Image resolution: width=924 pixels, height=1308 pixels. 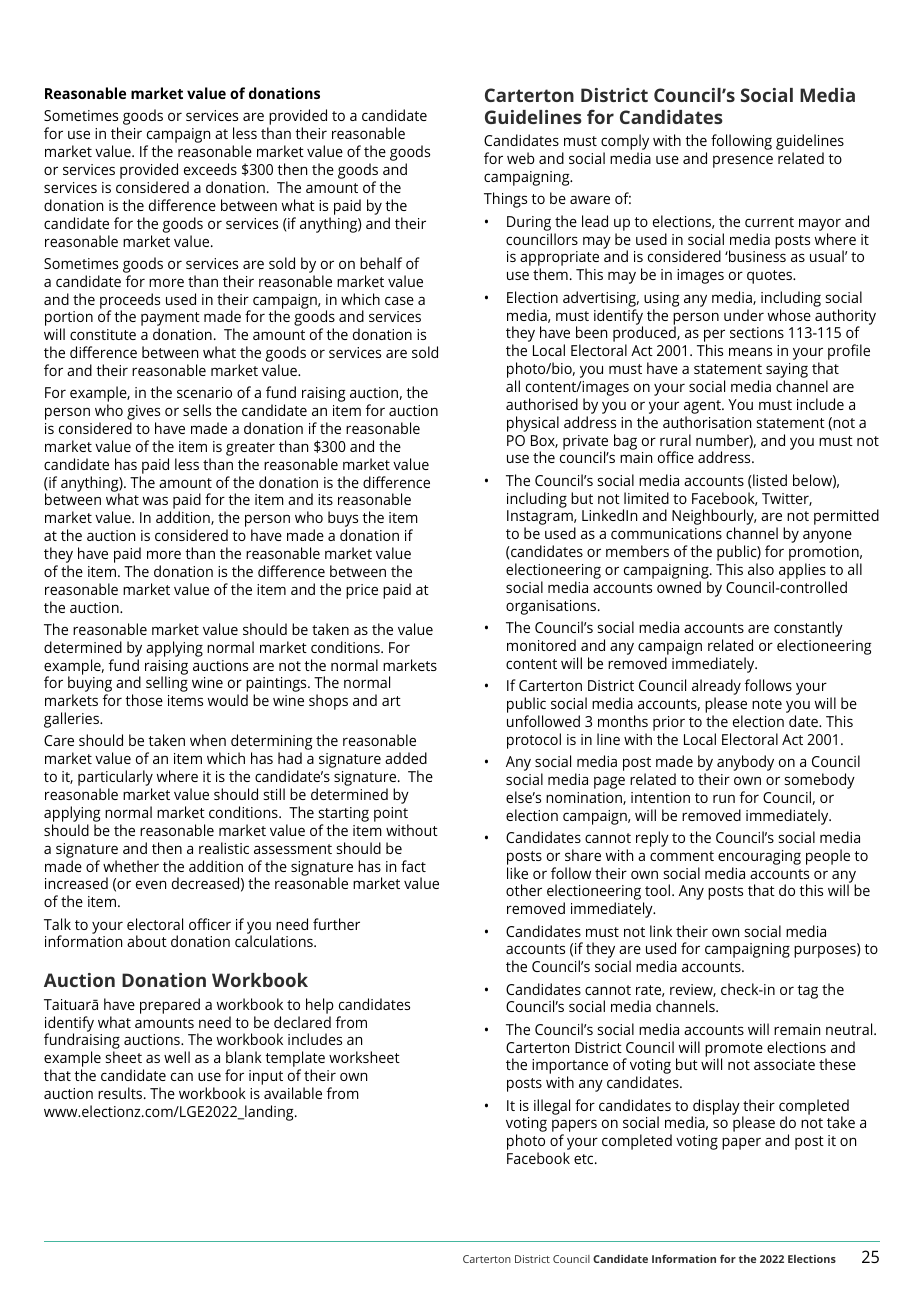 What do you see at coordinates (167, 684) in the page?
I see `selling` at bounding box center [167, 684].
